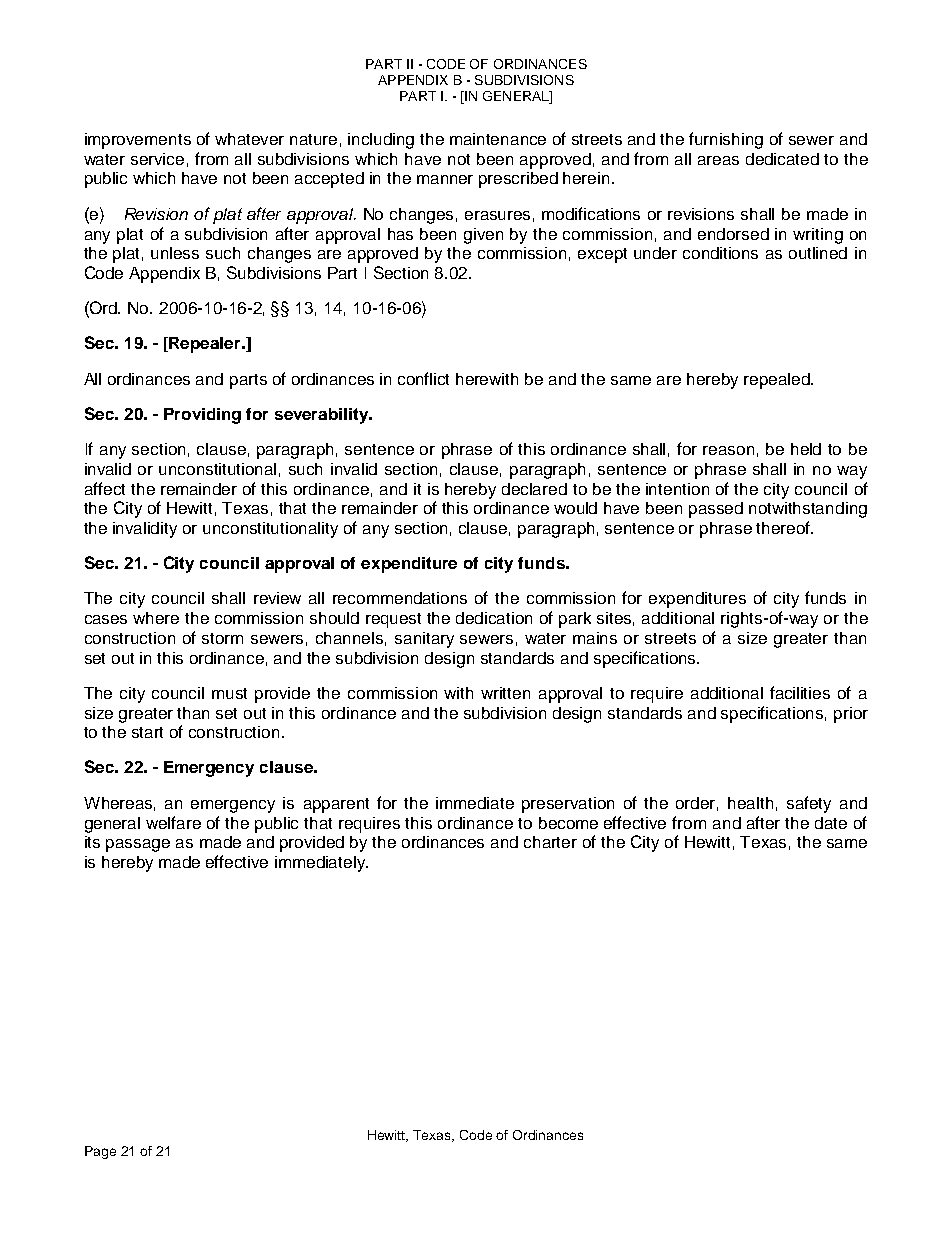  I want to click on service, so click(157, 159).
